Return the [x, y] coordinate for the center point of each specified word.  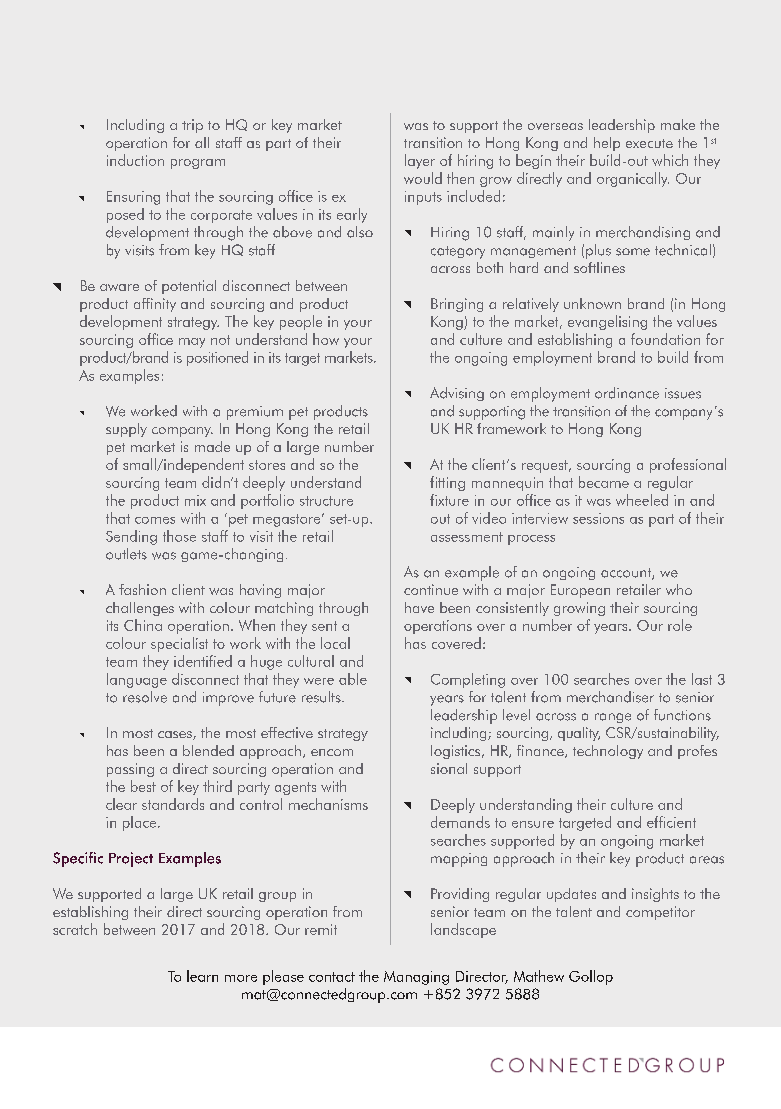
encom [332, 752]
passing [130, 770]
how [326, 339]
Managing [416, 978]
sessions [598, 518]
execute [649, 143]
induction [135, 160]
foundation [665, 339]
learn [202, 976]
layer [420, 161]
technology [608, 752]
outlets [126, 554]
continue [431, 589]
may [192, 343]
